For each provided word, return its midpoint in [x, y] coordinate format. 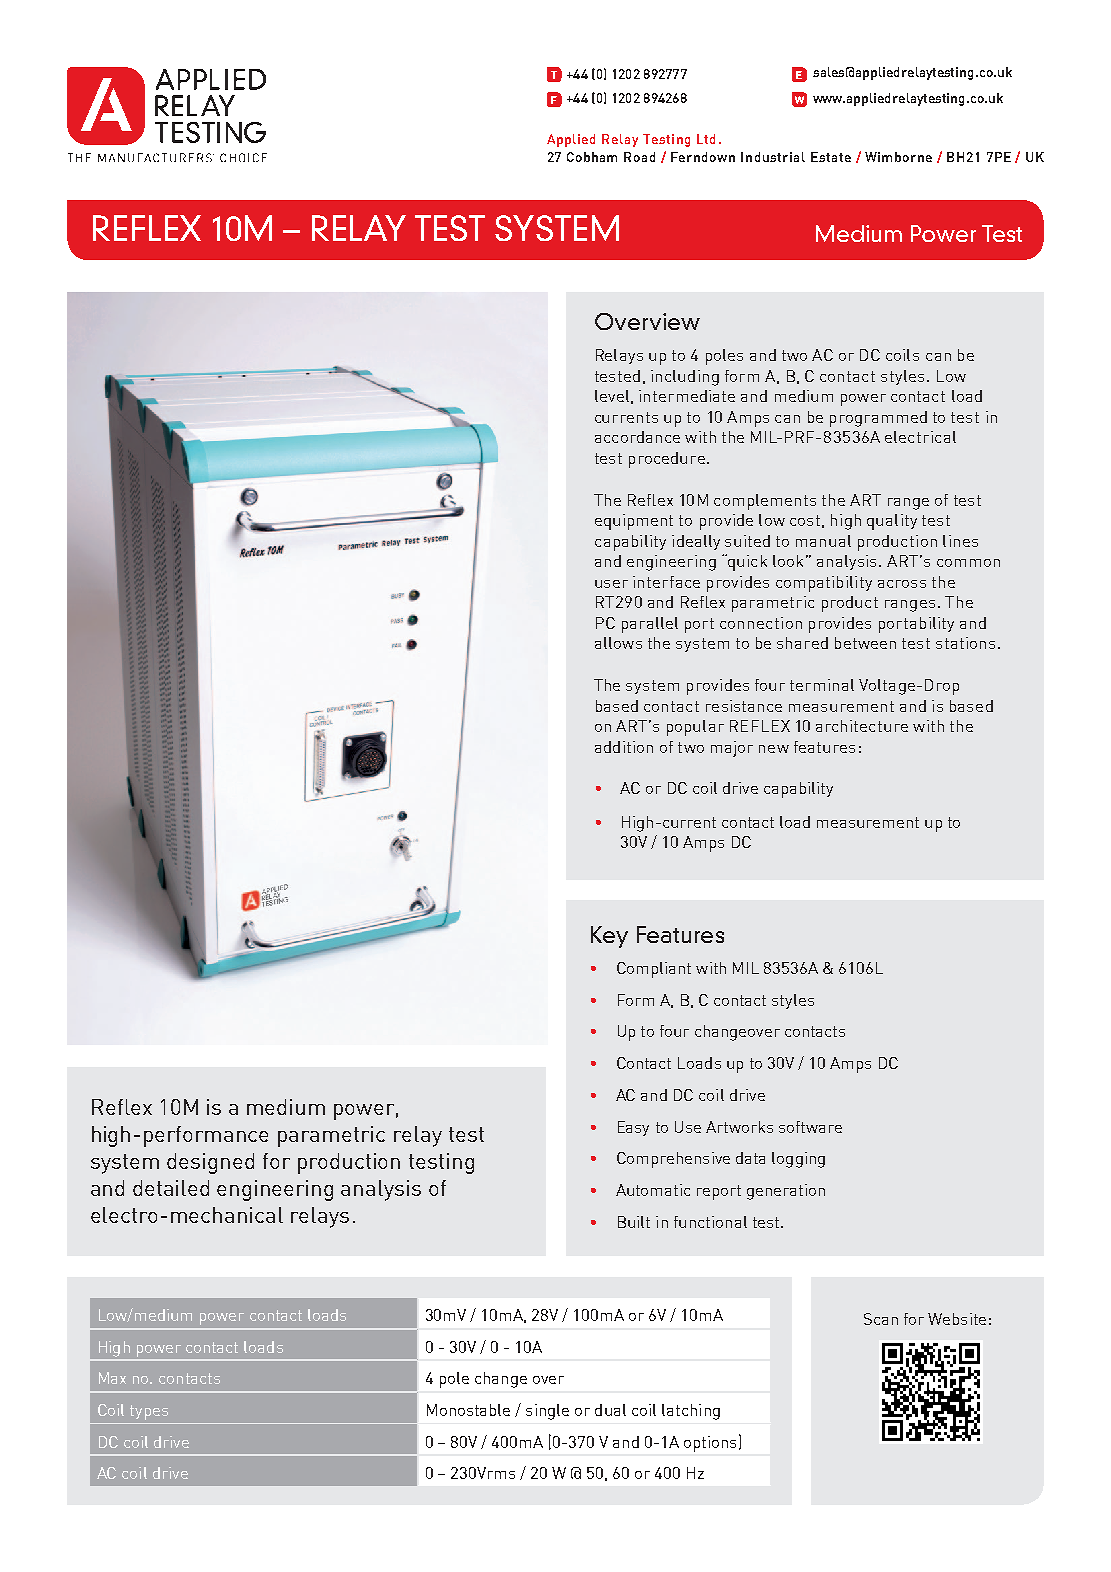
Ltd [706, 139]
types [149, 1412]
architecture [862, 726]
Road [639, 157]
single [547, 1412]
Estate [831, 157]
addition [624, 747]
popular [695, 728]
